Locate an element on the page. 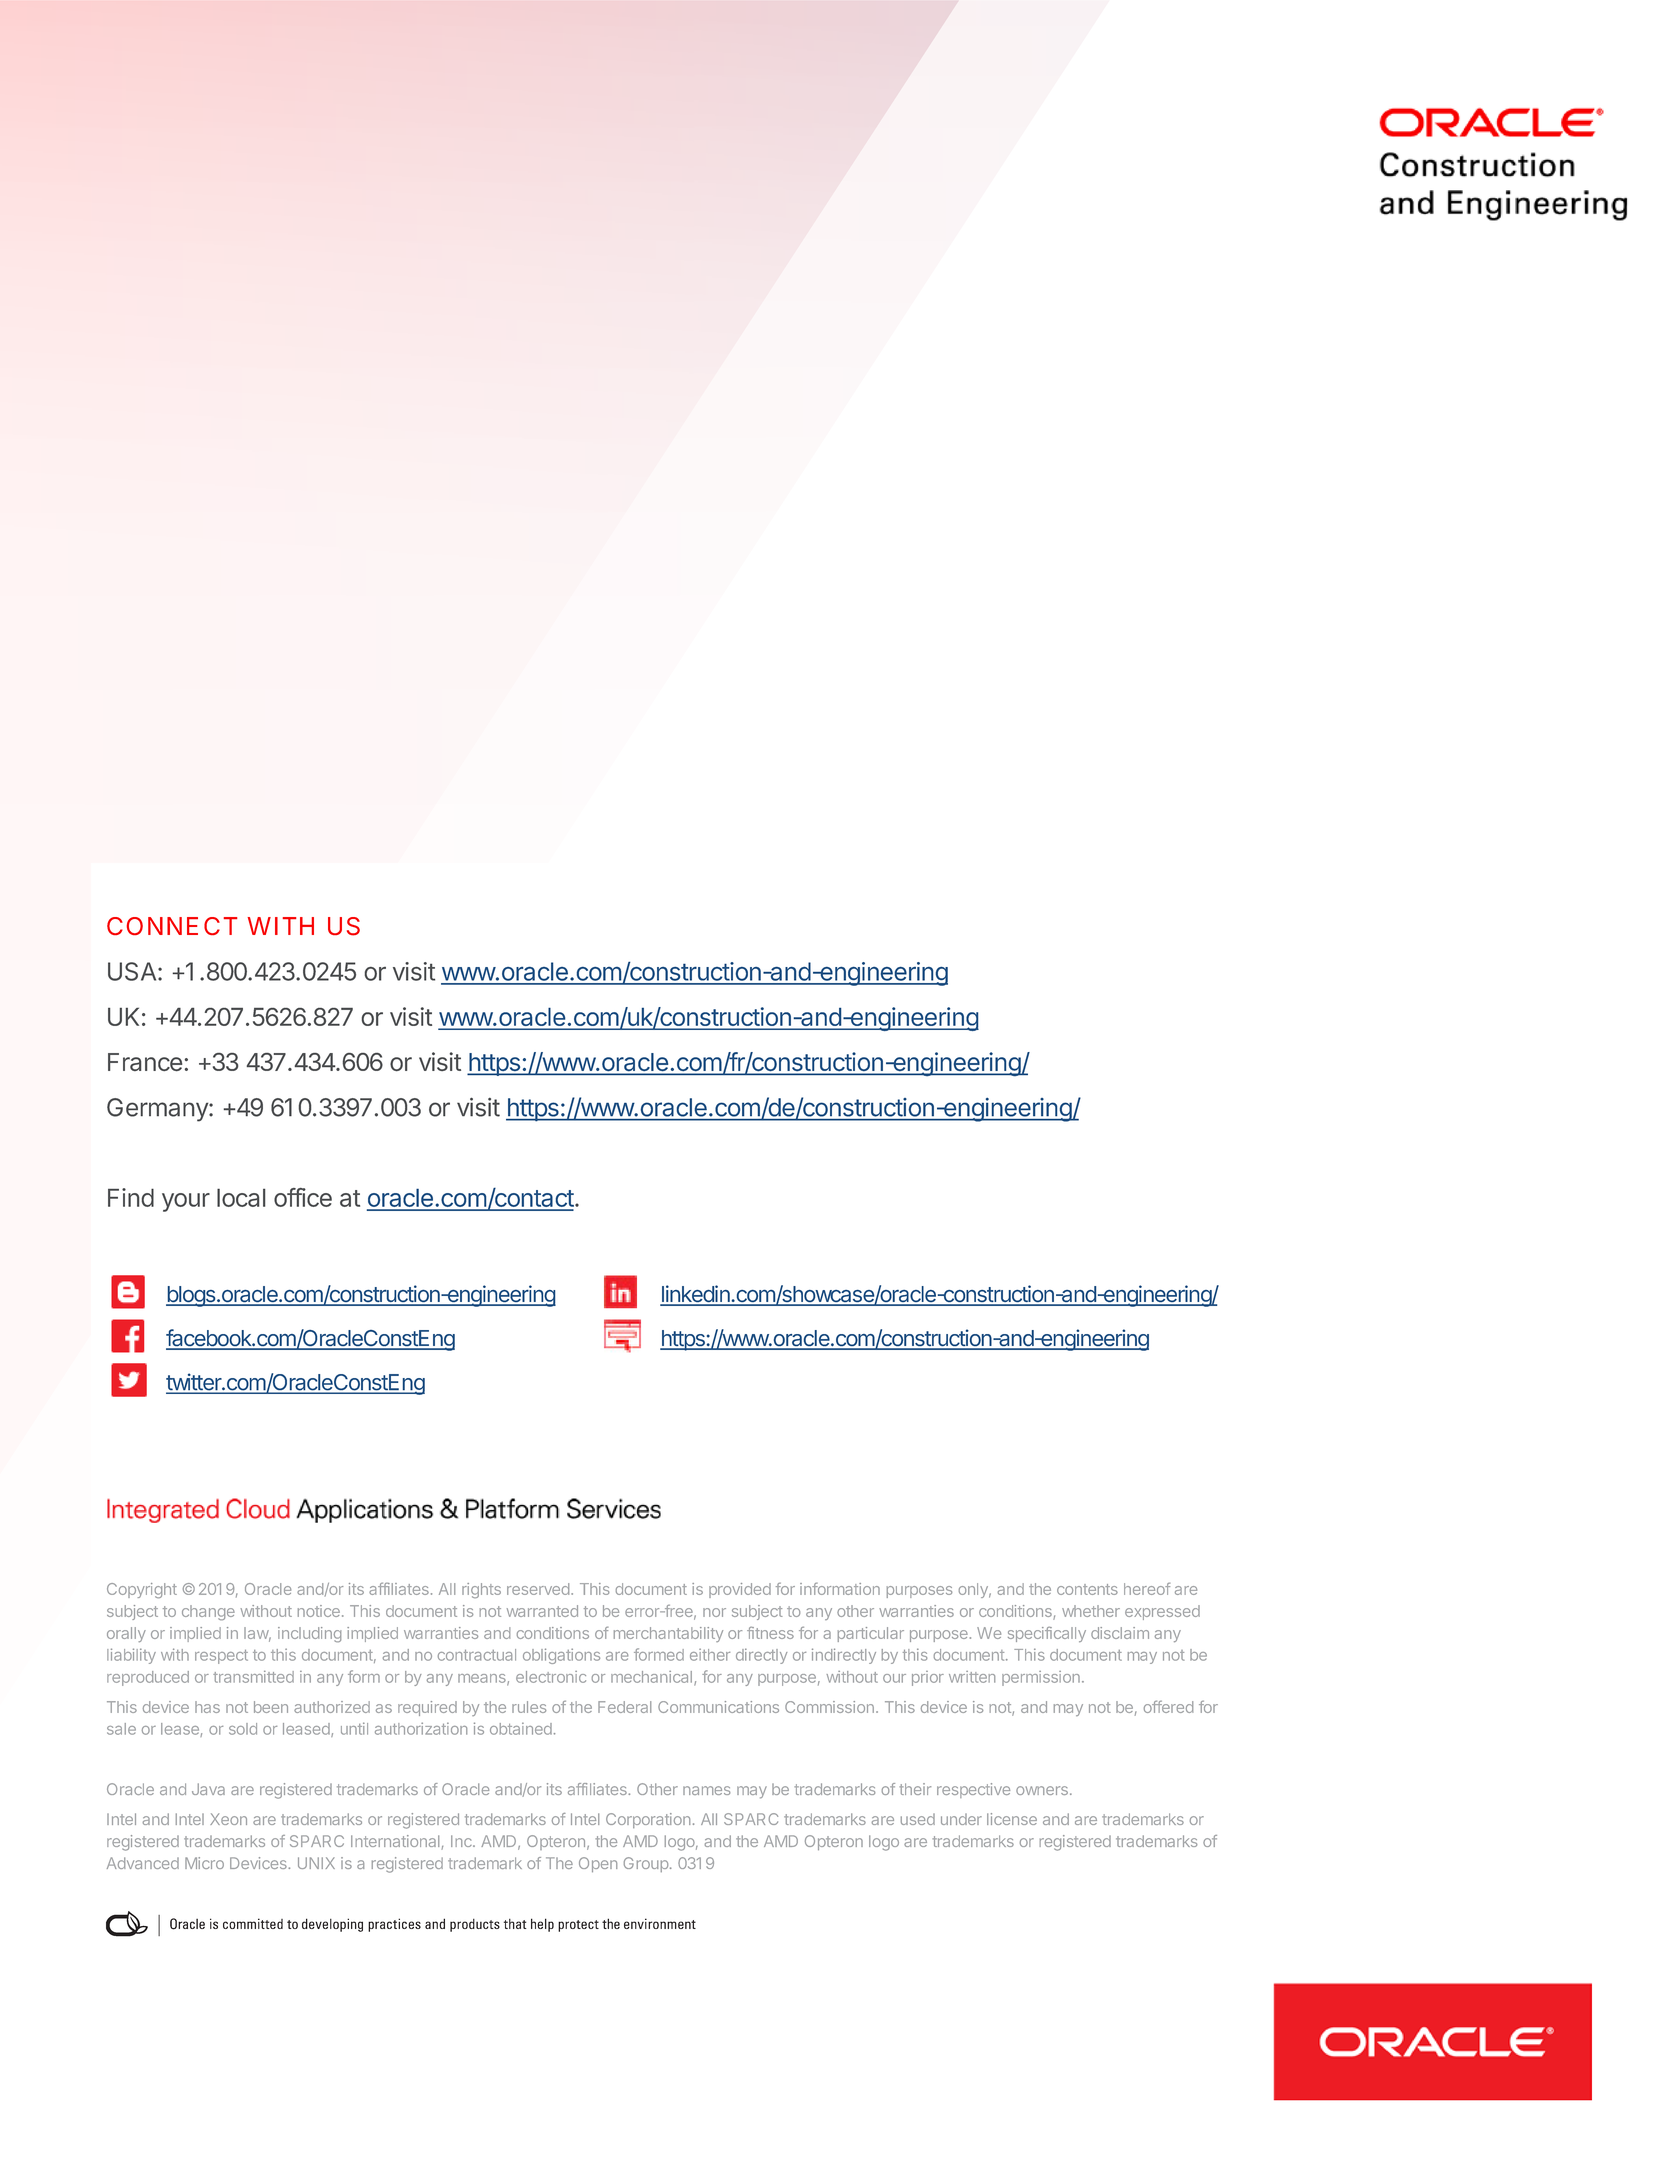 The width and height of the document is (1677, 2170). specifically is located at coordinates (1047, 1634).
